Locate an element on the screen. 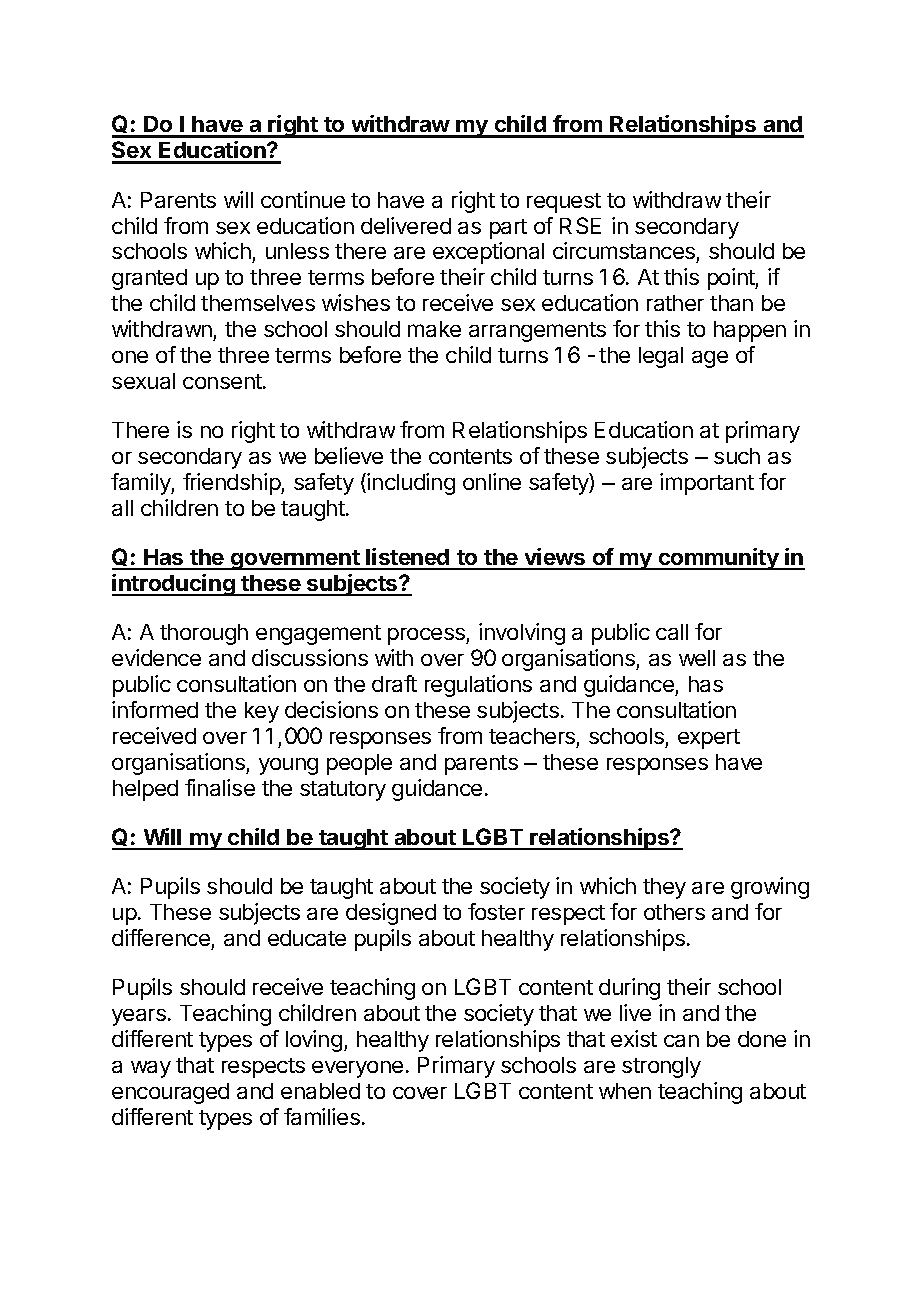 The width and height of the screenshot is (924, 1308). strongly is located at coordinates (661, 1067).
